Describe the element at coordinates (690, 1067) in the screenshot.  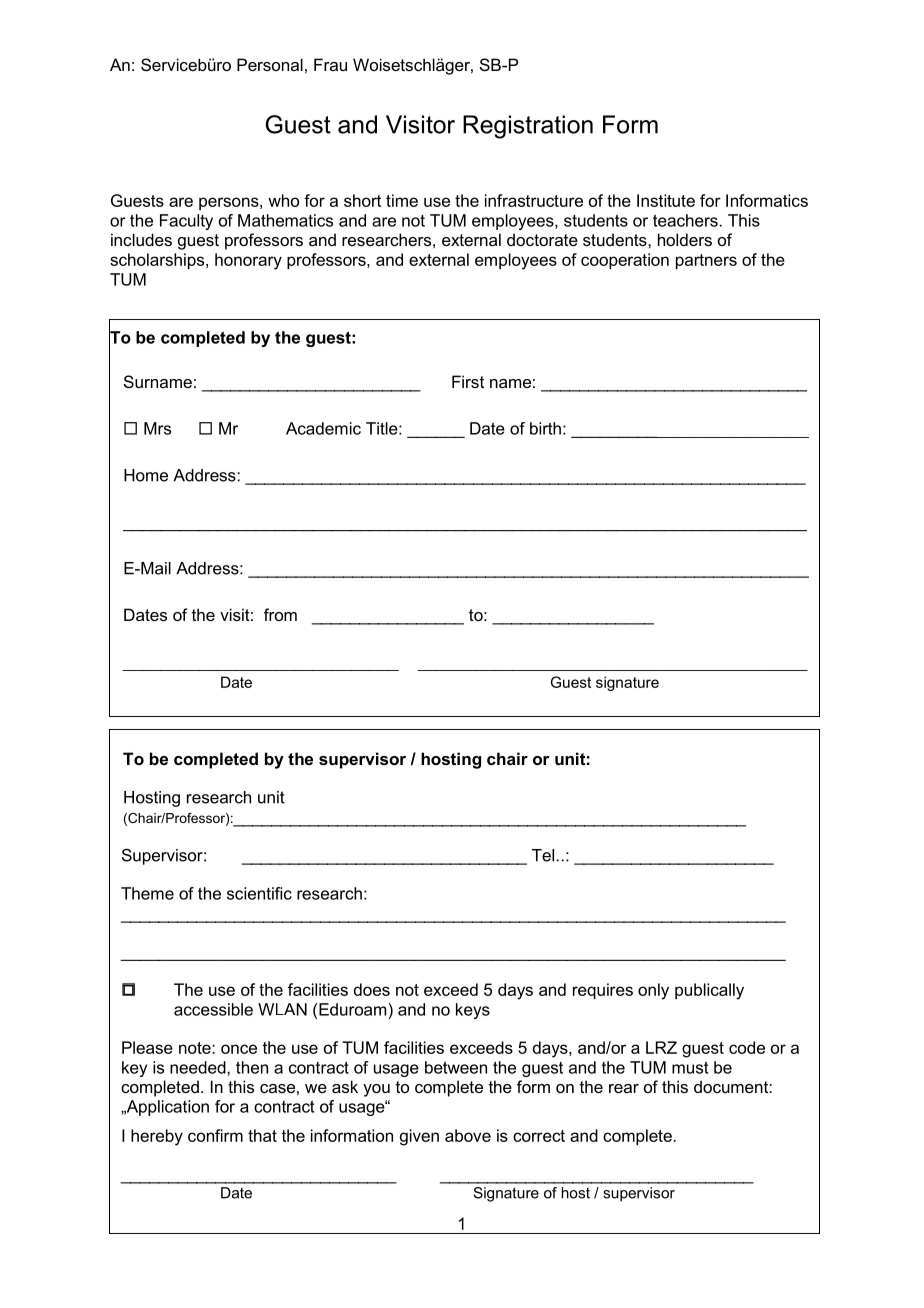
I see `must` at that location.
